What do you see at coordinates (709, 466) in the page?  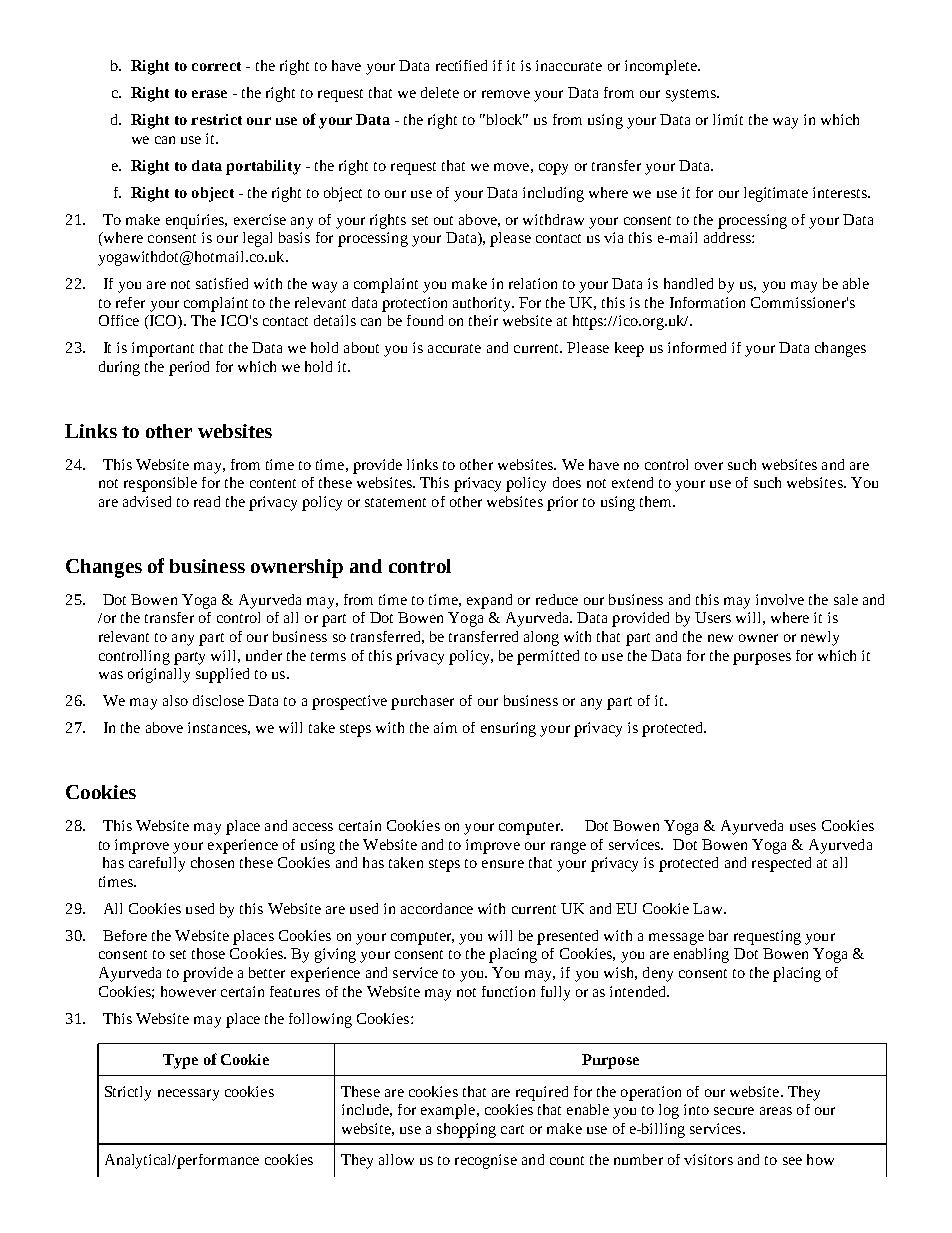 I see `over` at bounding box center [709, 466].
